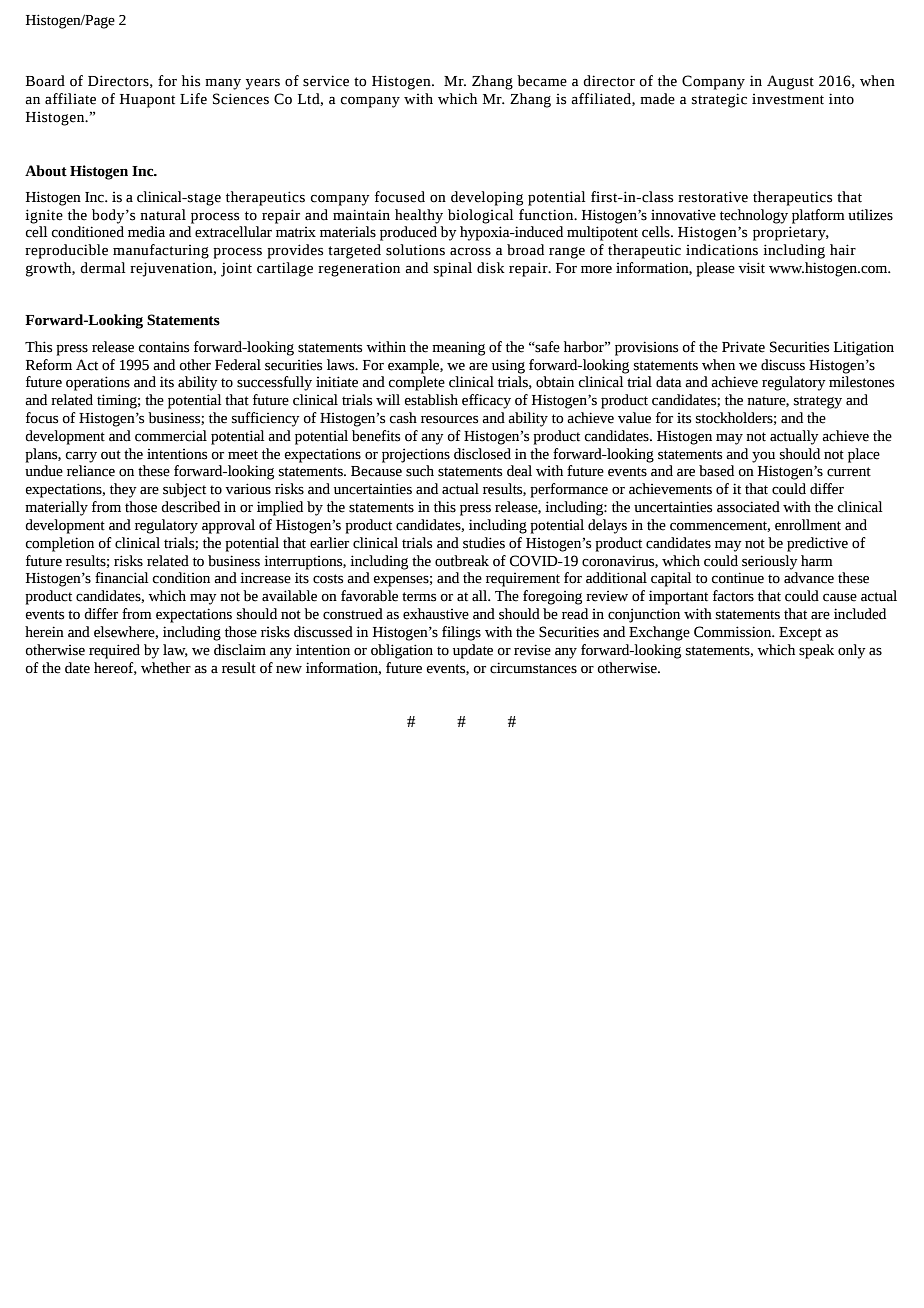 This screenshot has width=924, height=1308. I want to click on became, so click(542, 81).
